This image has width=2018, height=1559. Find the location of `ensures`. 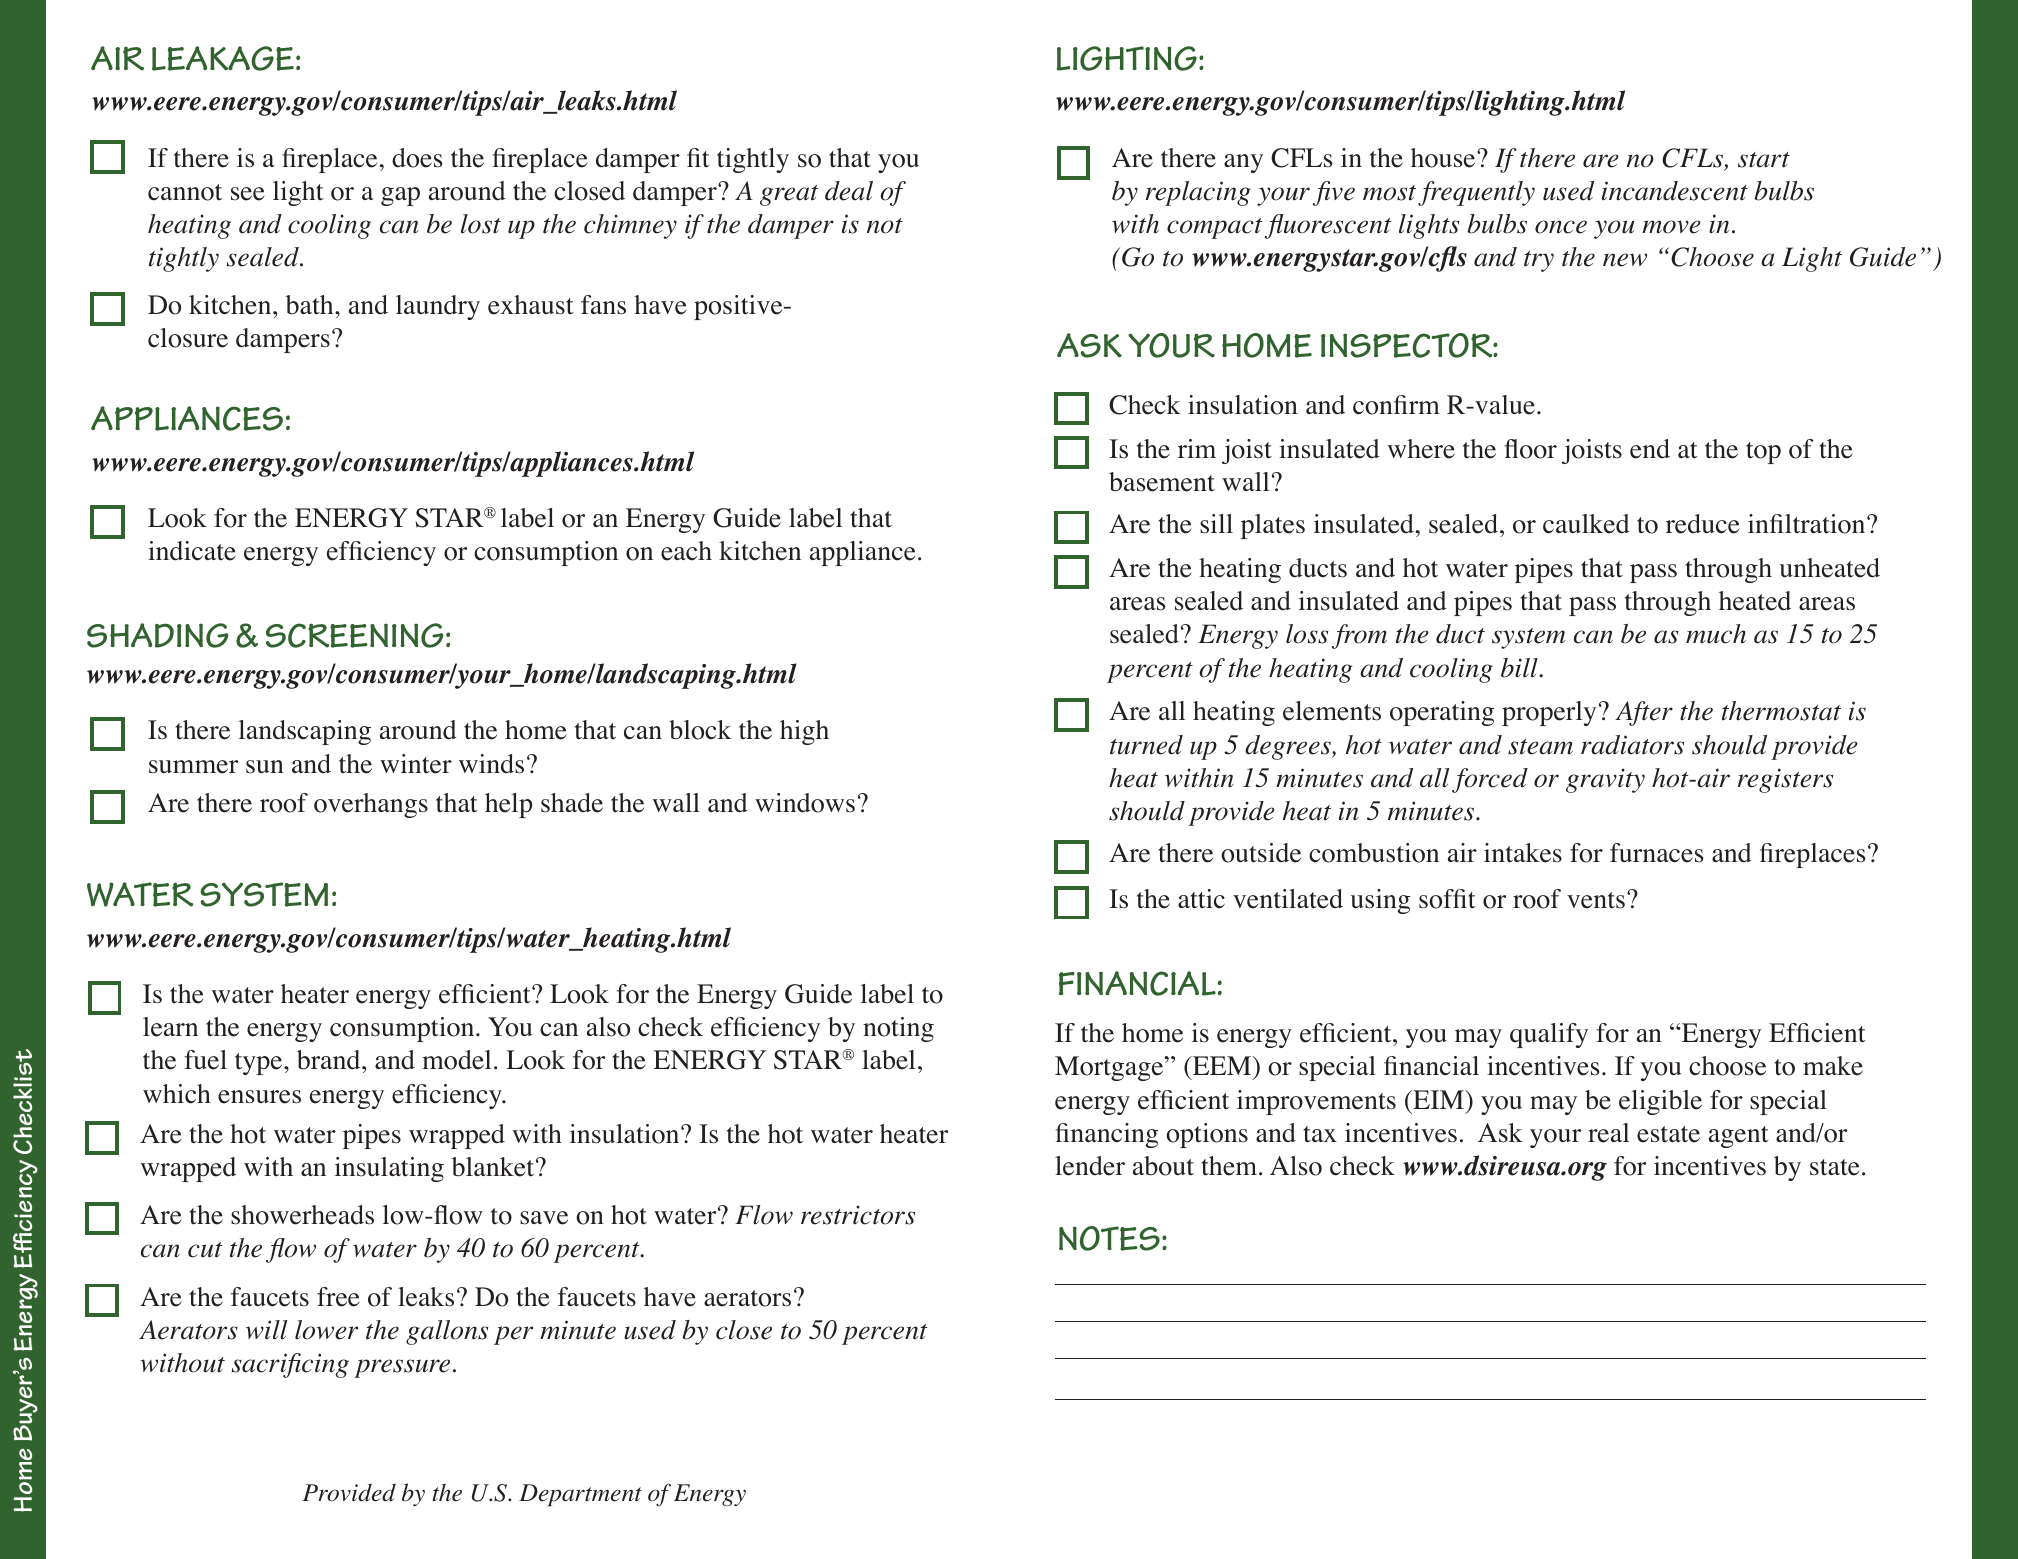

ensures is located at coordinates (259, 1097).
